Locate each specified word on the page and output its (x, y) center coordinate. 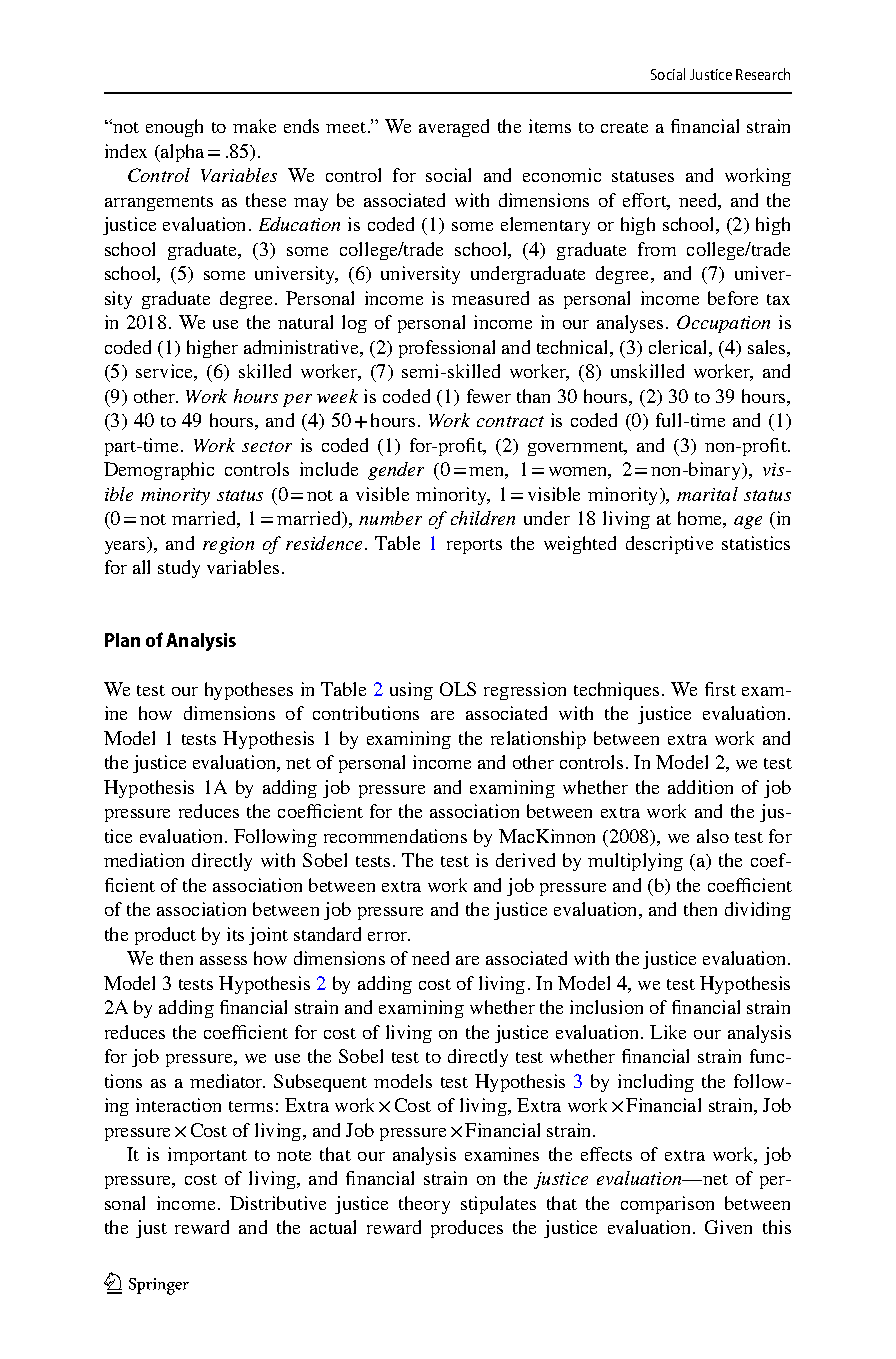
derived (525, 860)
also (713, 836)
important (207, 1156)
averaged (454, 128)
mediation (144, 860)
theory (424, 1205)
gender (396, 471)
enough (174, 128)
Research (763, 74)
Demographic (159, 471)
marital (707, 494)
